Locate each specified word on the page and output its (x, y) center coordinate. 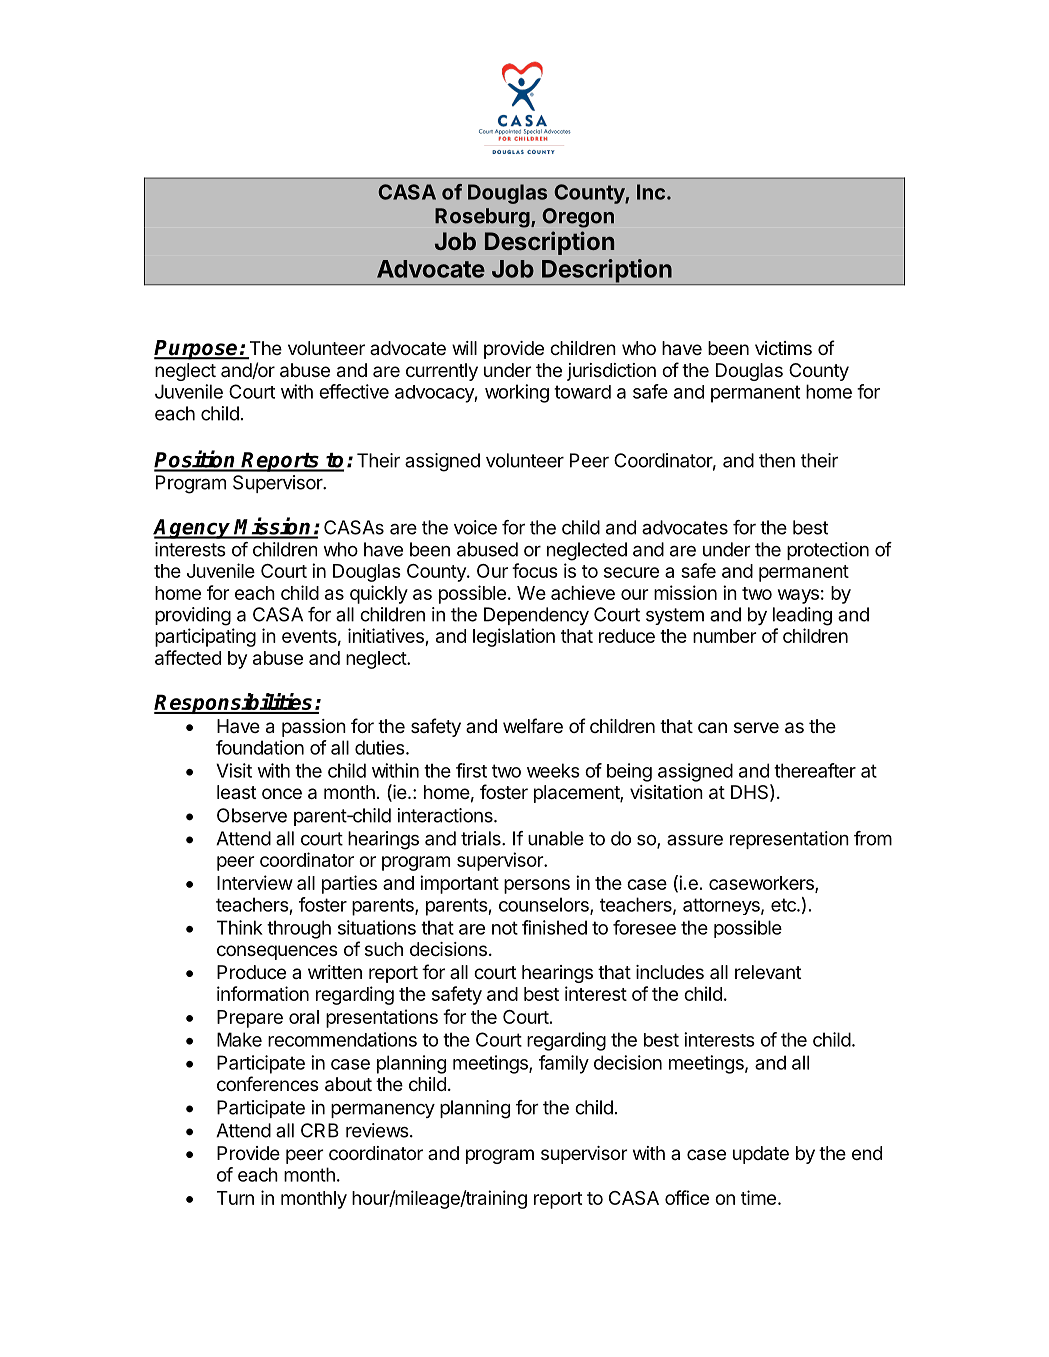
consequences (277, 952)
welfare (533, 726)
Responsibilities (234, 703)
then (777, 460)
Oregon (578, 218)
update (761, 1155)
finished (554, 927)
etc (784, 905)
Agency (193, 529)
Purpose (197, 350)
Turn (235, 1198)
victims (783, 348)
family (564, 1064)
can (712, 727)
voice (475, 527)
